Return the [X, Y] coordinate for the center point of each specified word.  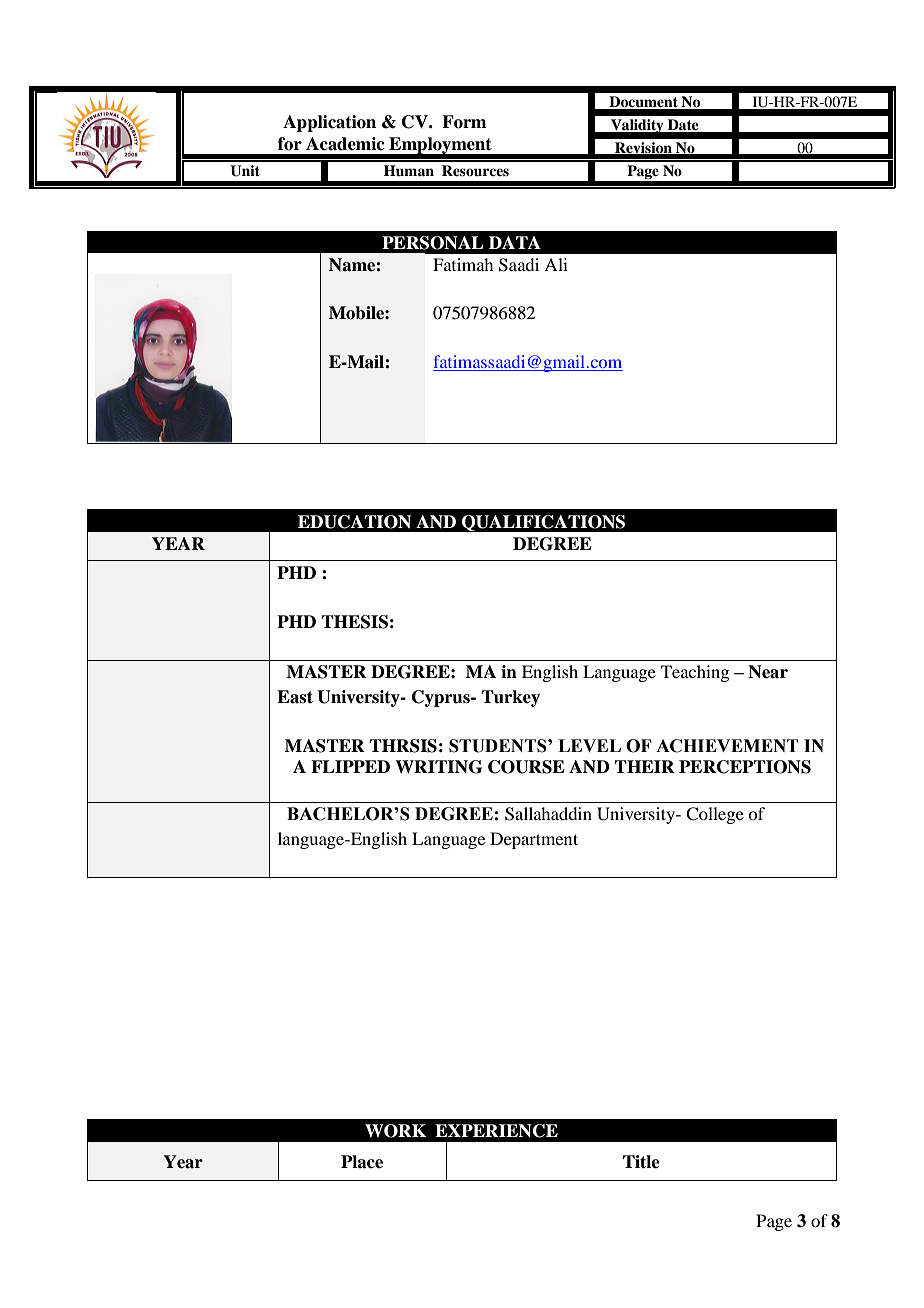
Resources [475, 170]
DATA [515, 242]
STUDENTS [499, 746]
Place [362, 1162]
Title [641, 1162]
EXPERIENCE [496, 1131]
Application [329, 123]
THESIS [354, 622]
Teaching [695, 673]
